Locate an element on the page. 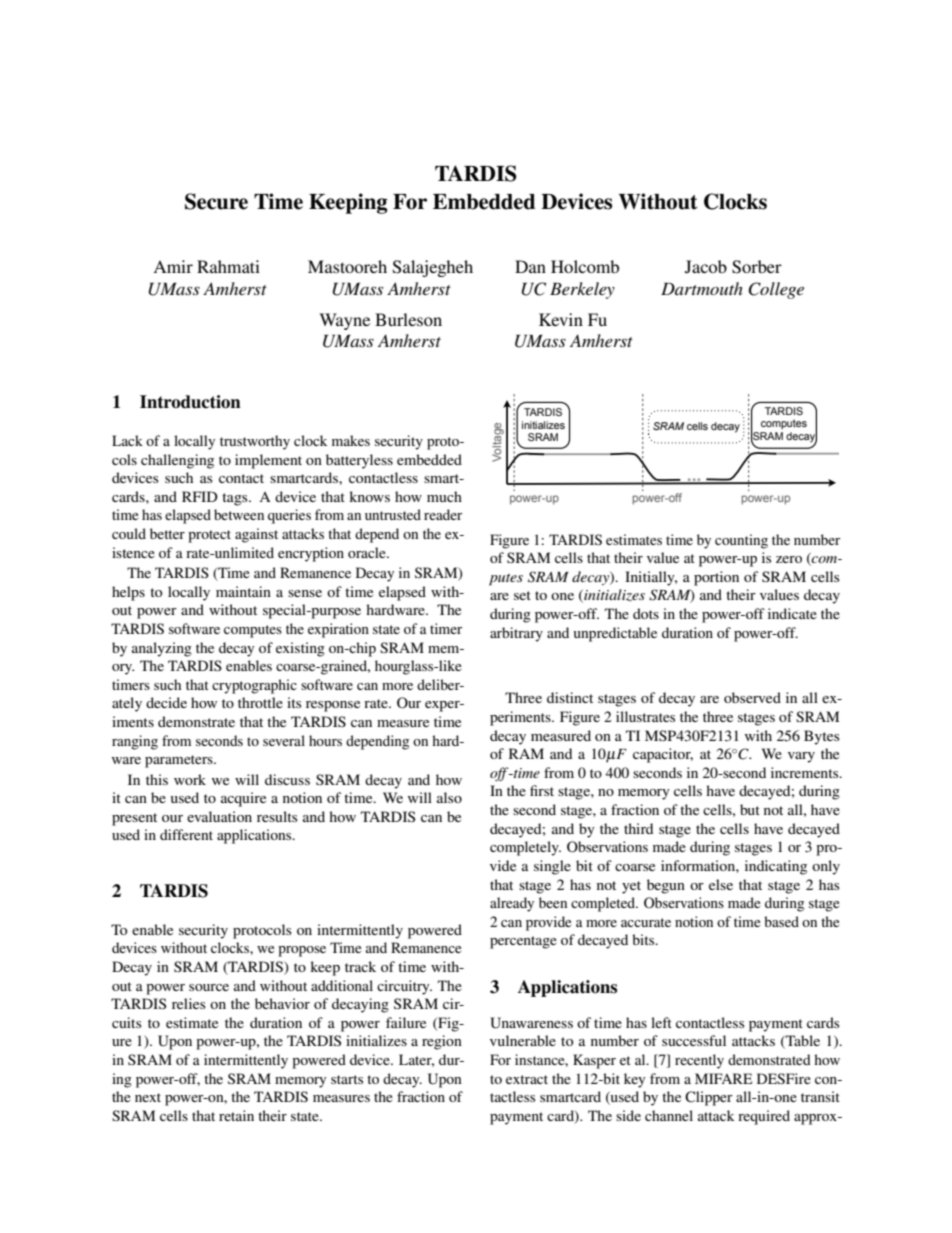 Image resolution: width=952 pixels, height=1233 pixels. Jacob is located at coordinates (706, 267).
